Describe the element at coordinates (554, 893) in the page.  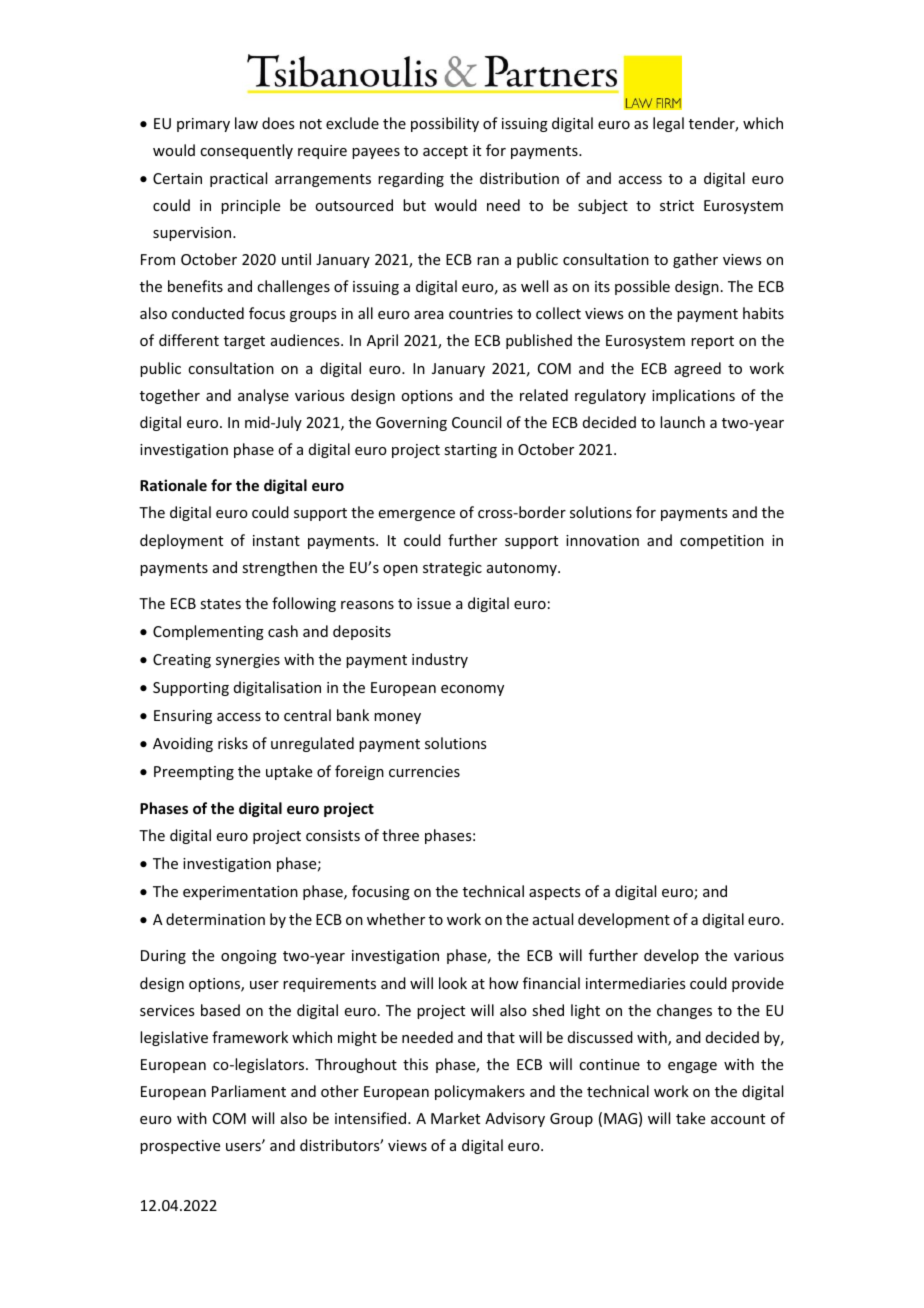
I see `aspects` at that location.
